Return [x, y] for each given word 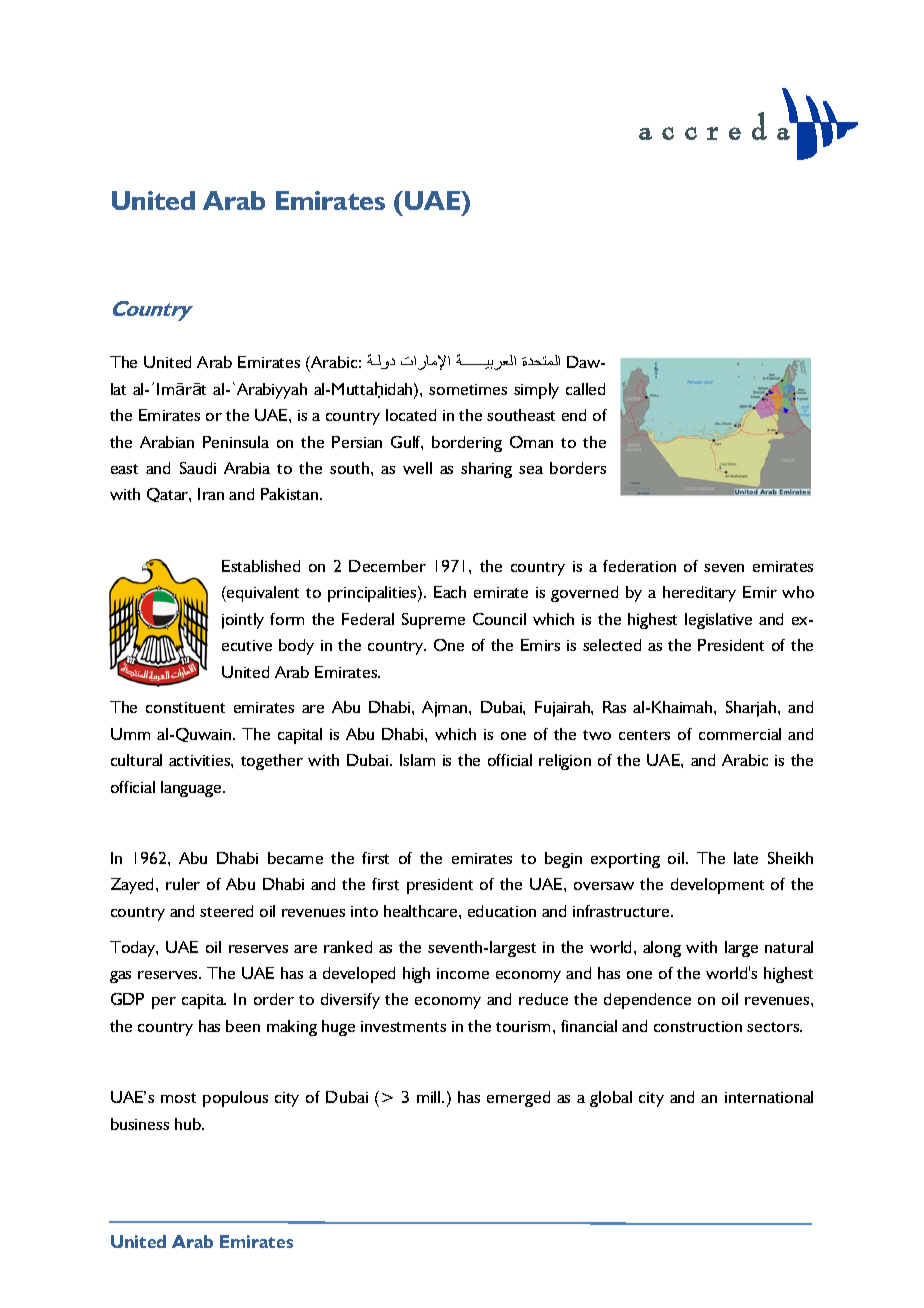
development [717, 886]
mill [430, 1097]
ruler [183, 884]
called [585, 389]
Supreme [433, 621]
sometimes [468, 389]
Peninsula [236, 442]
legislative [718, 621]
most [178, 1098]
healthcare [422, 911]
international [769, 1097]
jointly [243, 621]
